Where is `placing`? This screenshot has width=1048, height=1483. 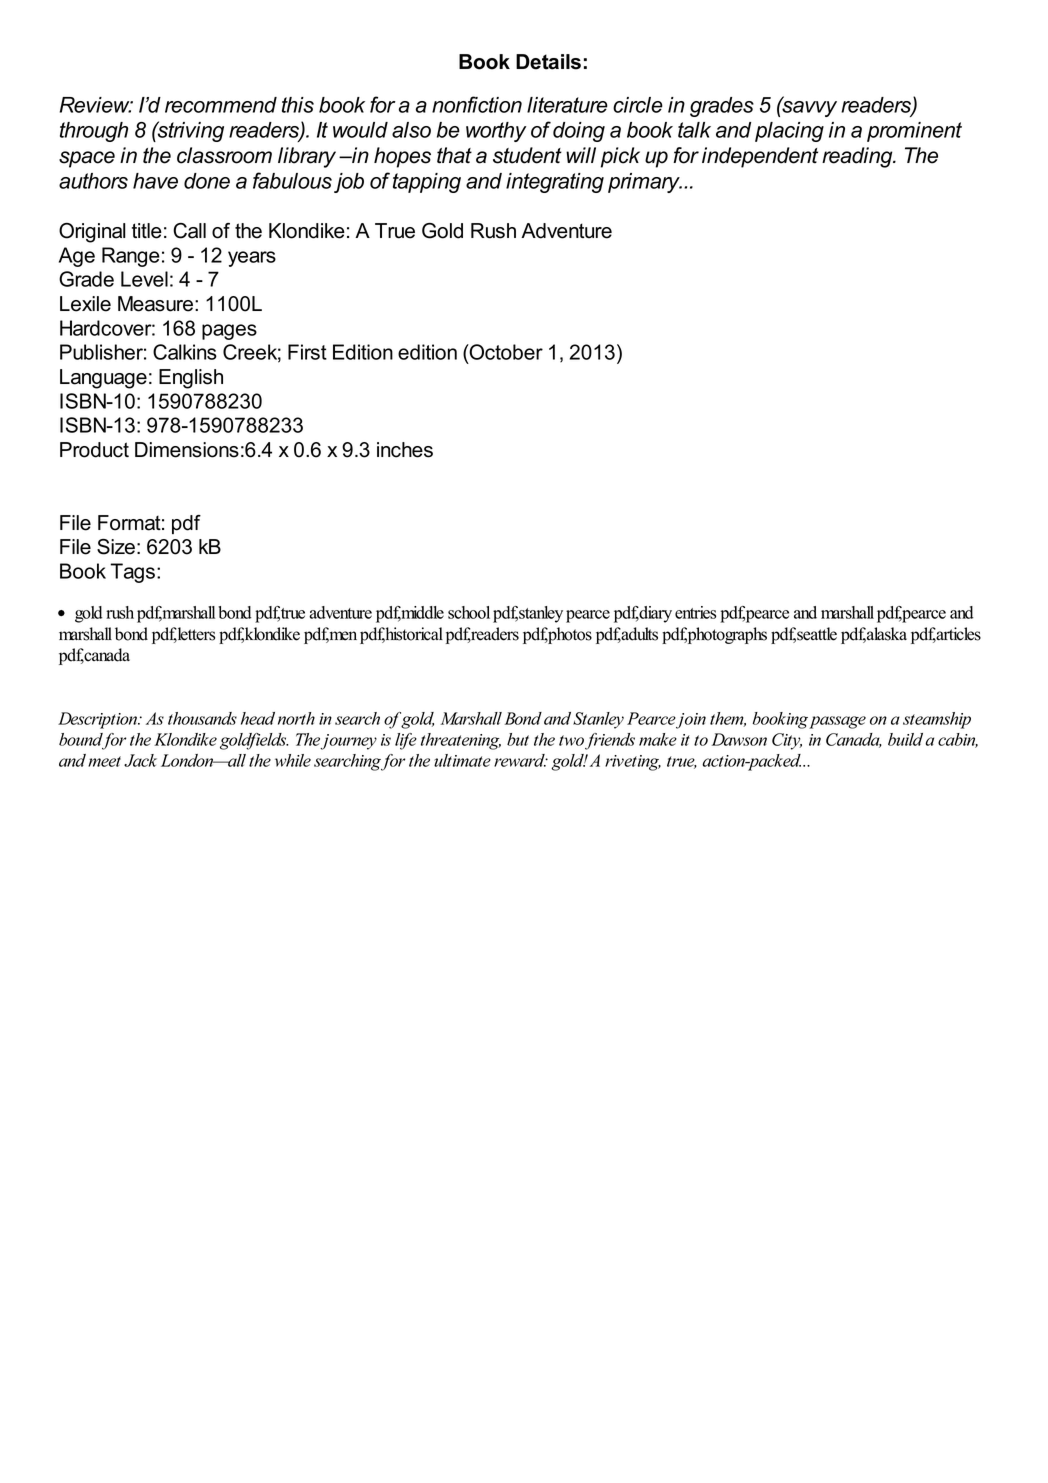 placing is located at coordinates (789, 132).
